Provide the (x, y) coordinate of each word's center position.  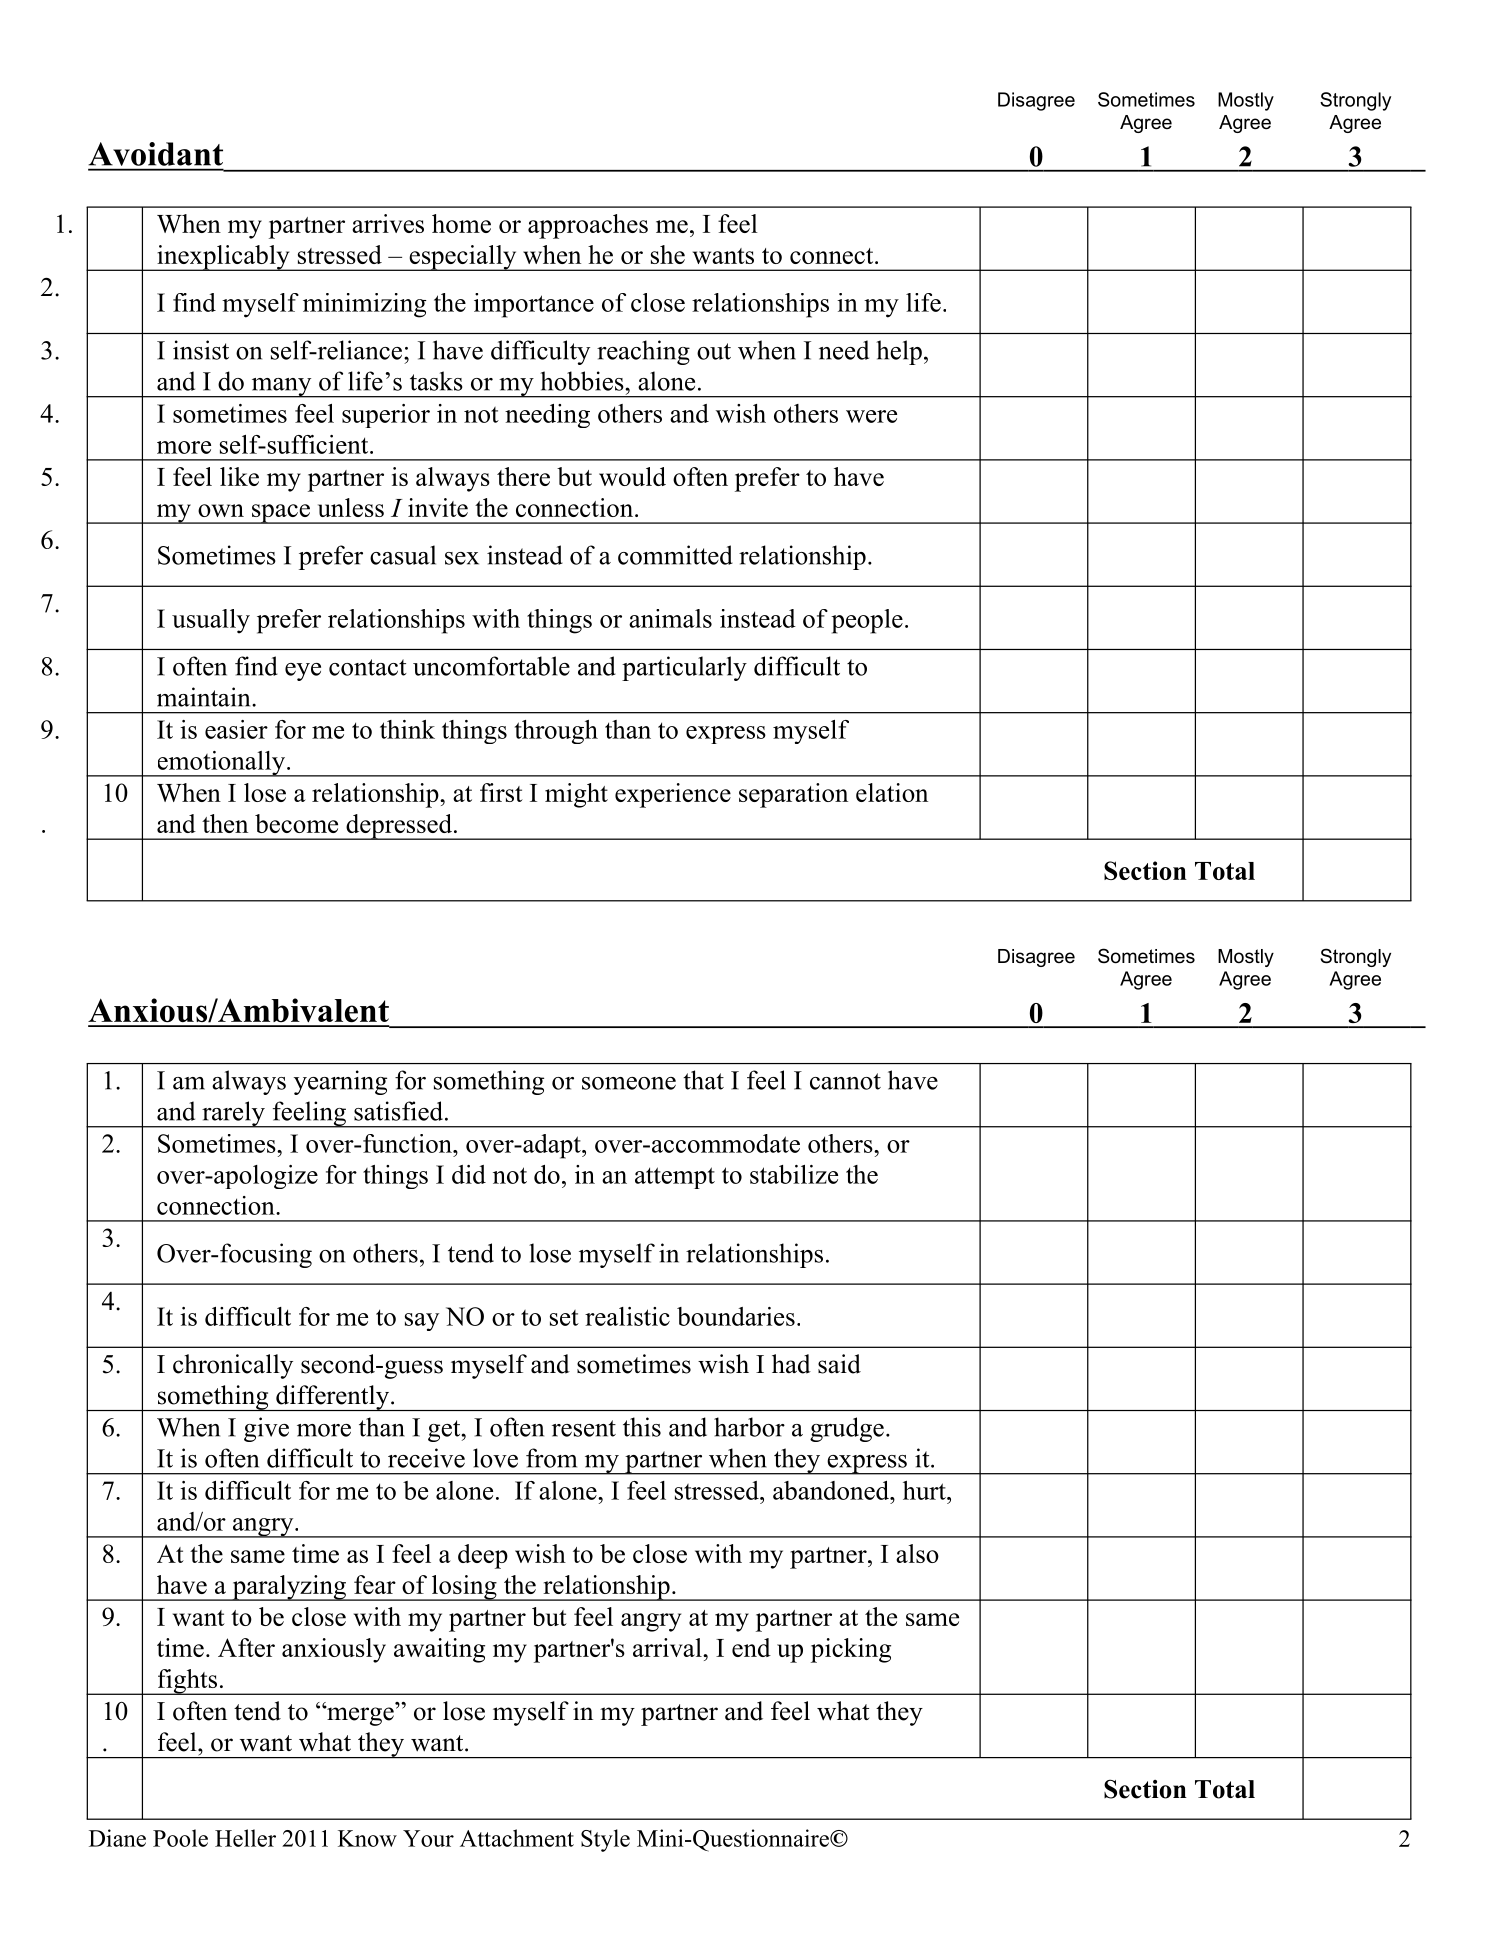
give (266, 1429)
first (501, 792)
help (899, 352)
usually (211, 621)
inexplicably (223, 258)
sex (462, 558)
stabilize (794, 1174)
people (867, 621)
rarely (233, 1114)
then (225, 823)
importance (534, 305)
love (495, 1458)
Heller (245, 1838)
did (469, 1174)
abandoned (832, 1490)
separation (793, 795)
